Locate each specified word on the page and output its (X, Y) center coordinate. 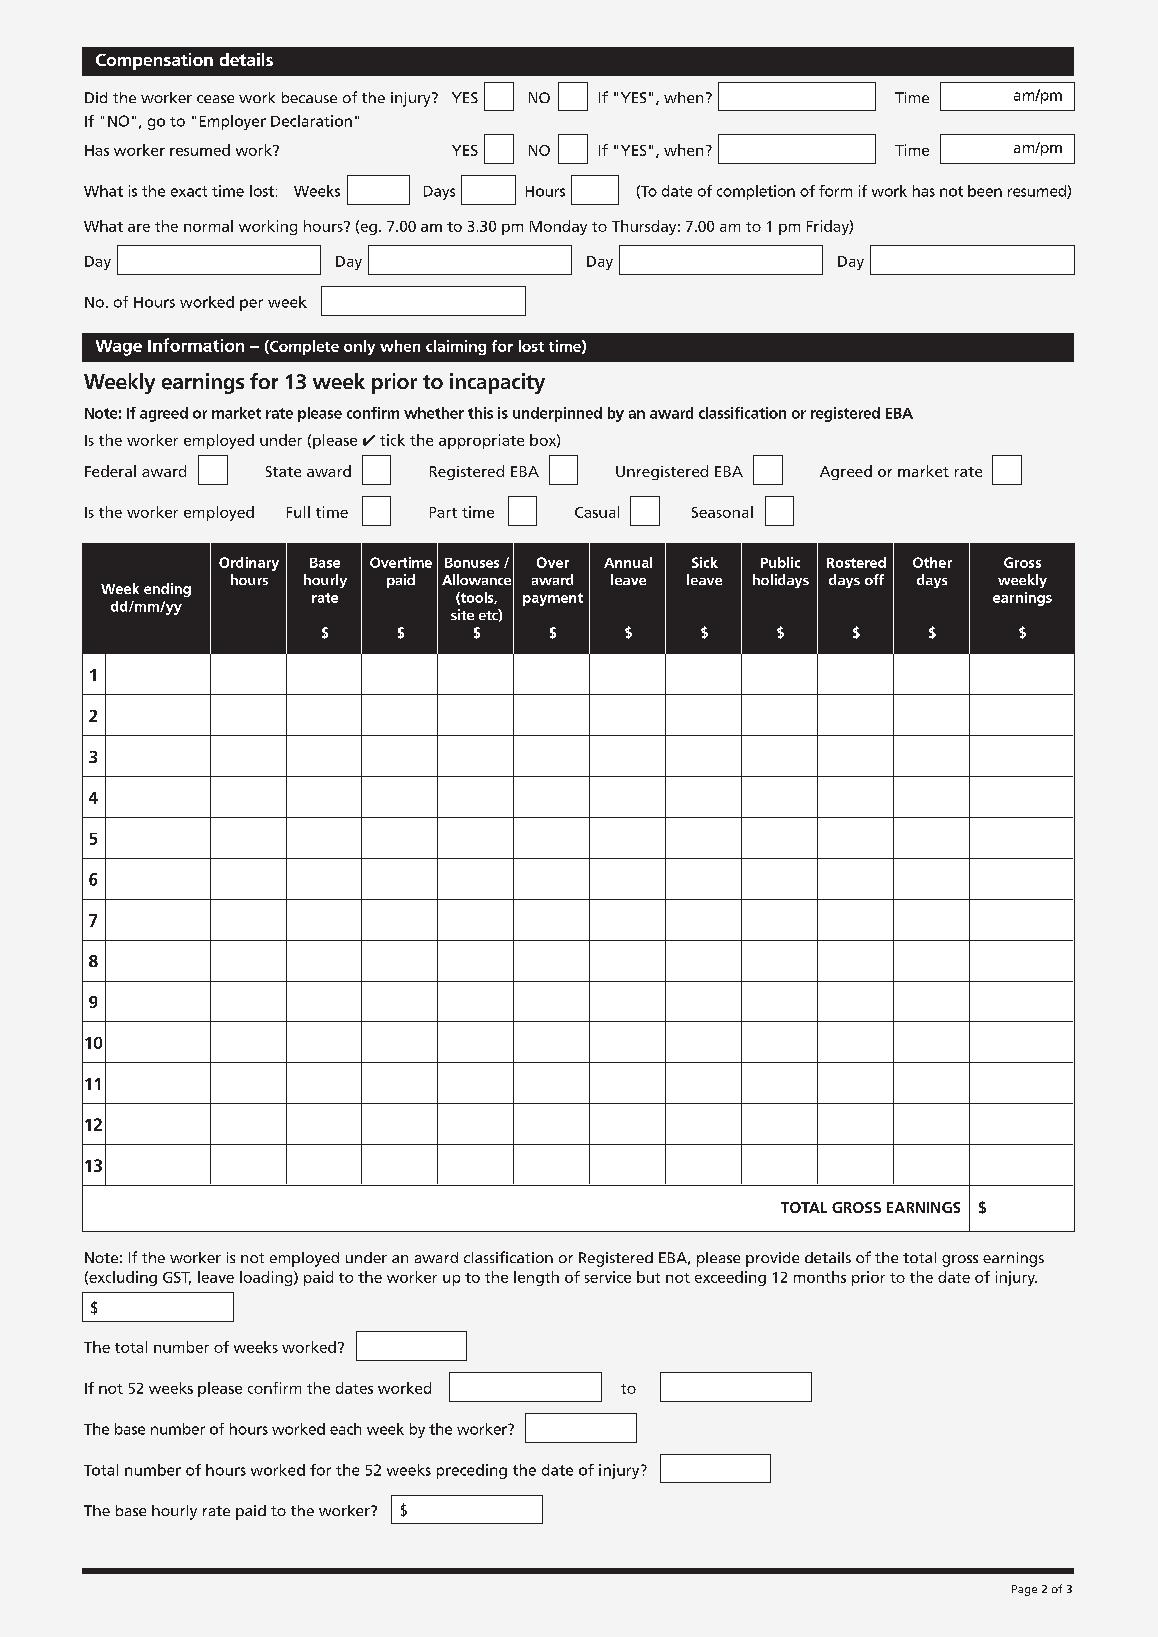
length (536, 1278)
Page (1024, 1590)
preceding (472, 1471)
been (985, 191)
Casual (597, 512)
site (462, 614)
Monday (558, 227)
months (820, 1277)
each (345, 1429)
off (874, 579)
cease (215, 99)
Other (932, 562)
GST (177, 1278)
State (283, 471)
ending (167, 590)
